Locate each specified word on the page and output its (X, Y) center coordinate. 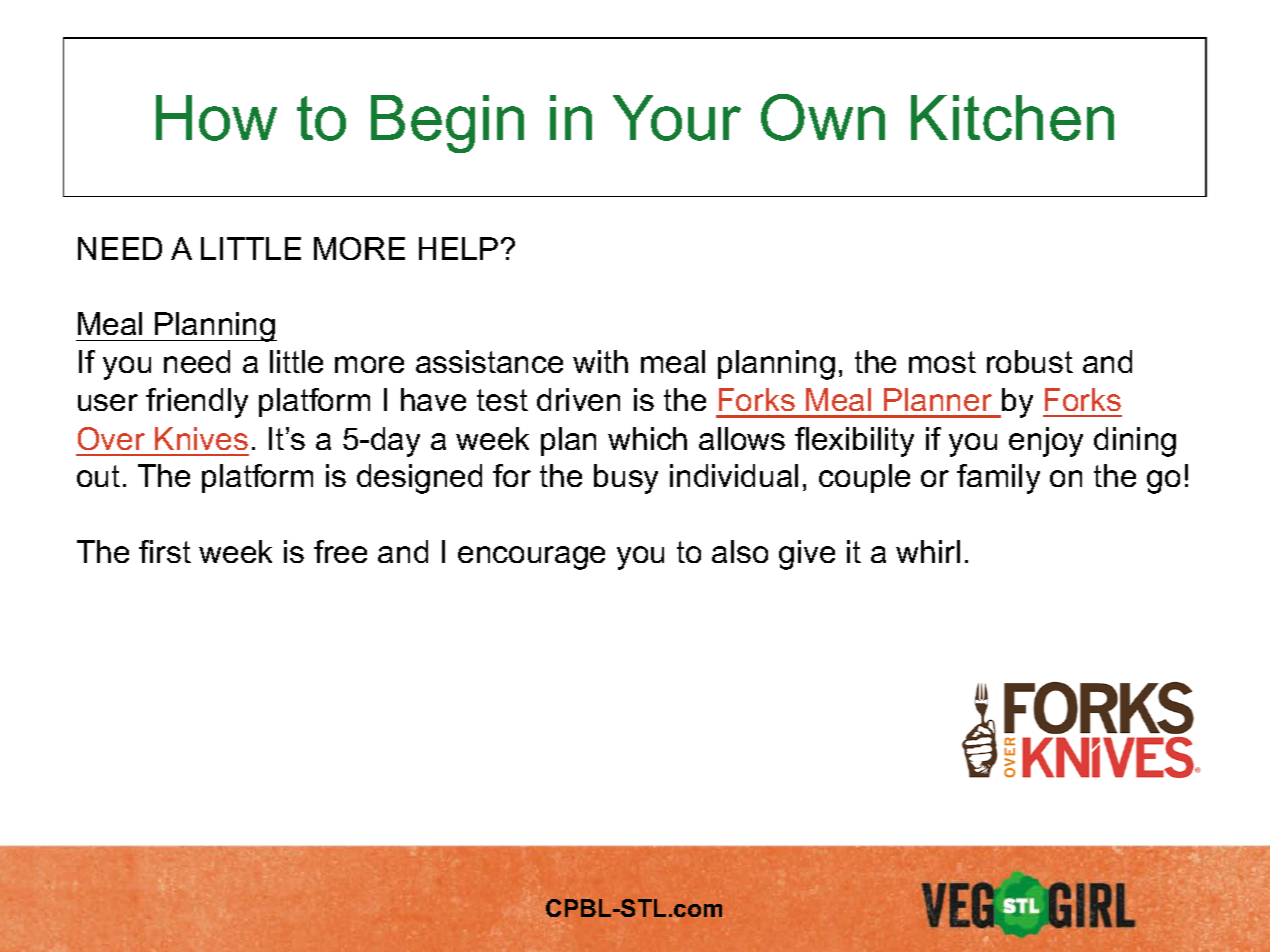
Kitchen (1012, 118)
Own (823, 117)
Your (677, 118)
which (647, 438)
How (216, 118)
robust (1030, 361)
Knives (201, 438)
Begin (447, 124)
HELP (458, 248)
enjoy (1046, 442)
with (600, 361)
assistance (489, 361)
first (165, 551)
